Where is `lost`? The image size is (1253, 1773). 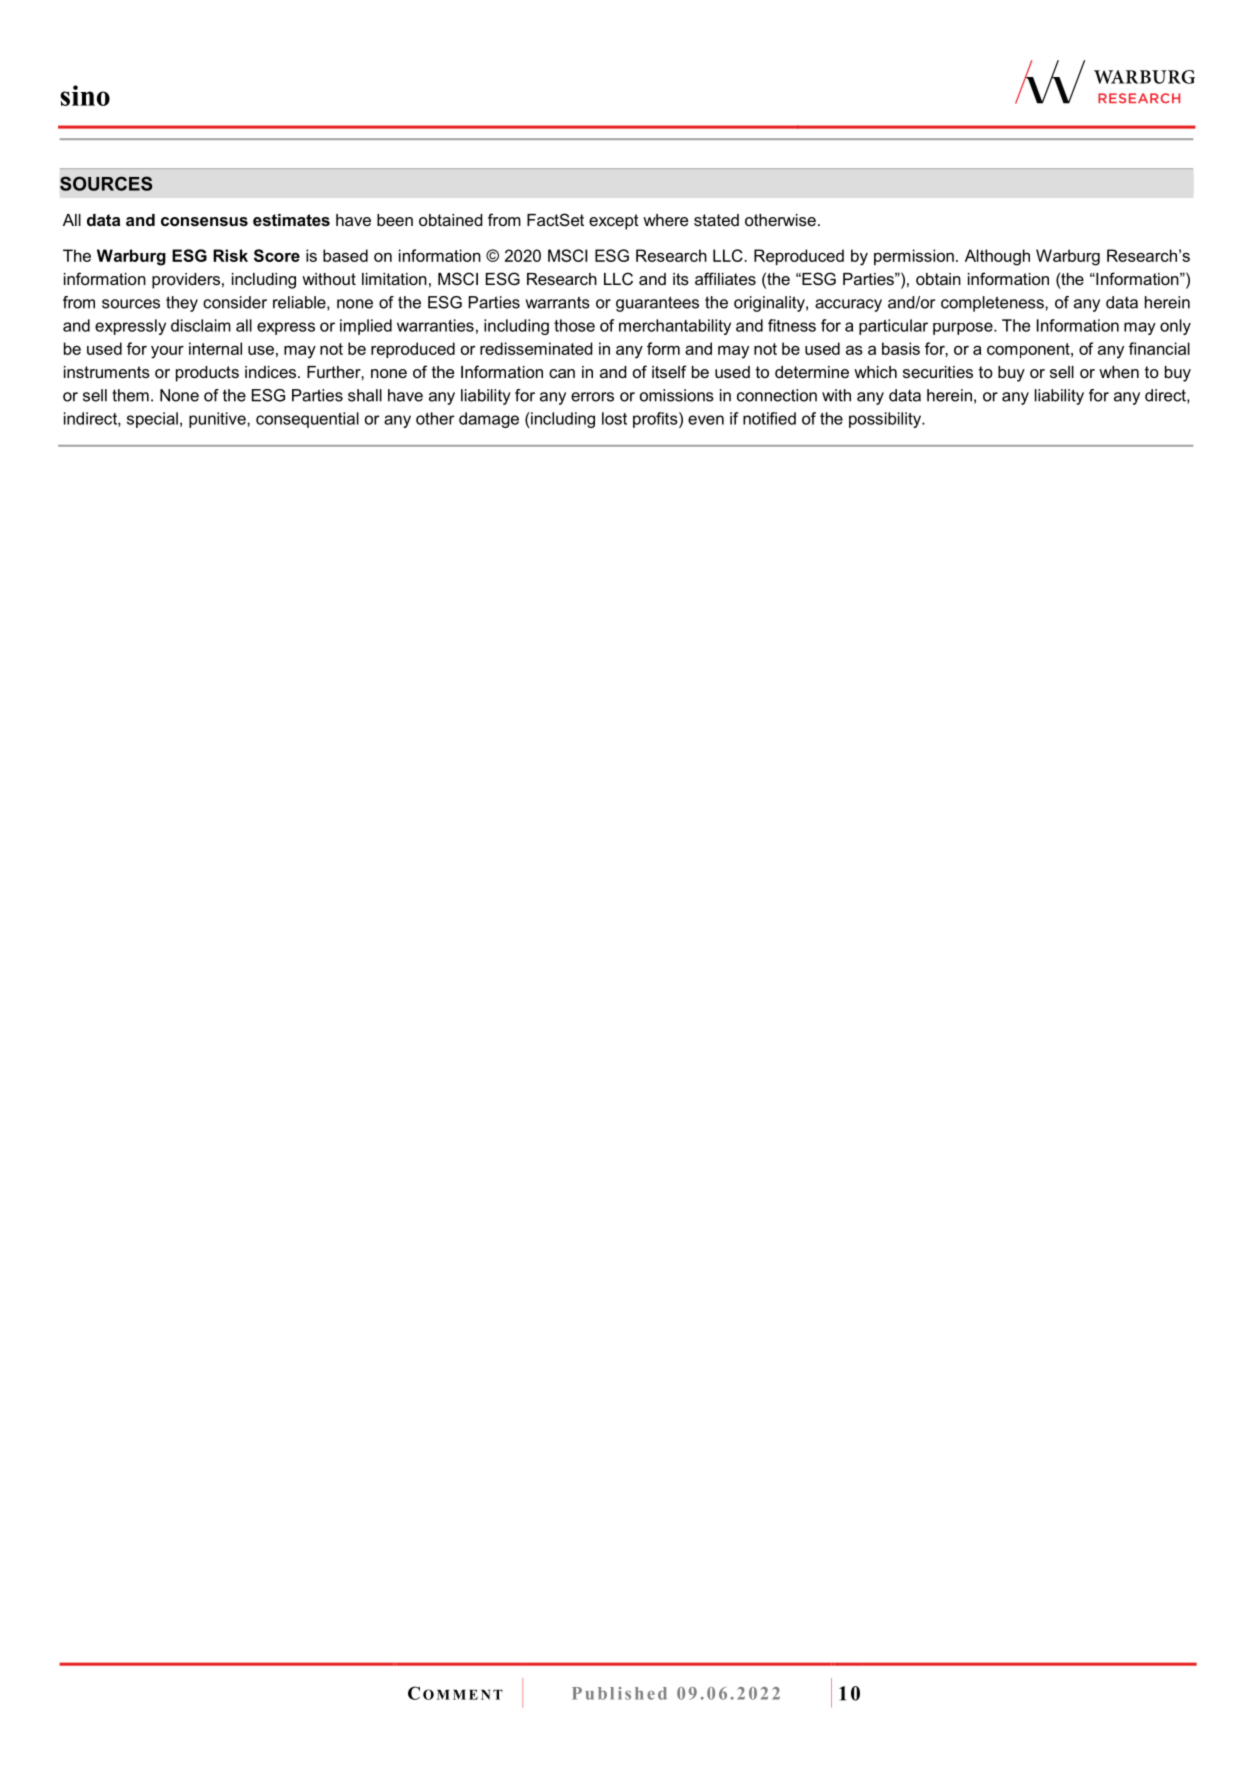
lost is located at coordinates (614, 418).
